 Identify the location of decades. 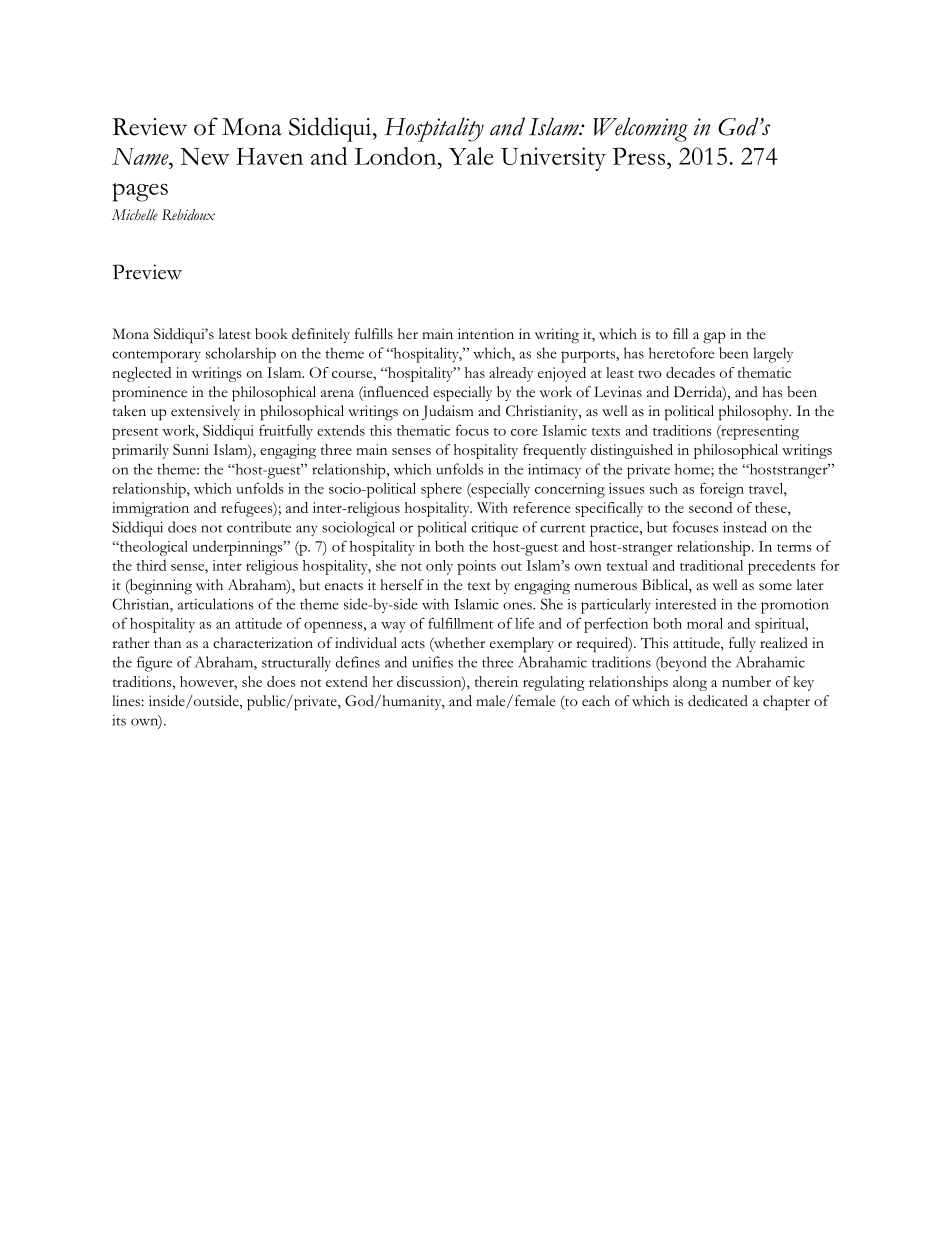
(690, 372).
